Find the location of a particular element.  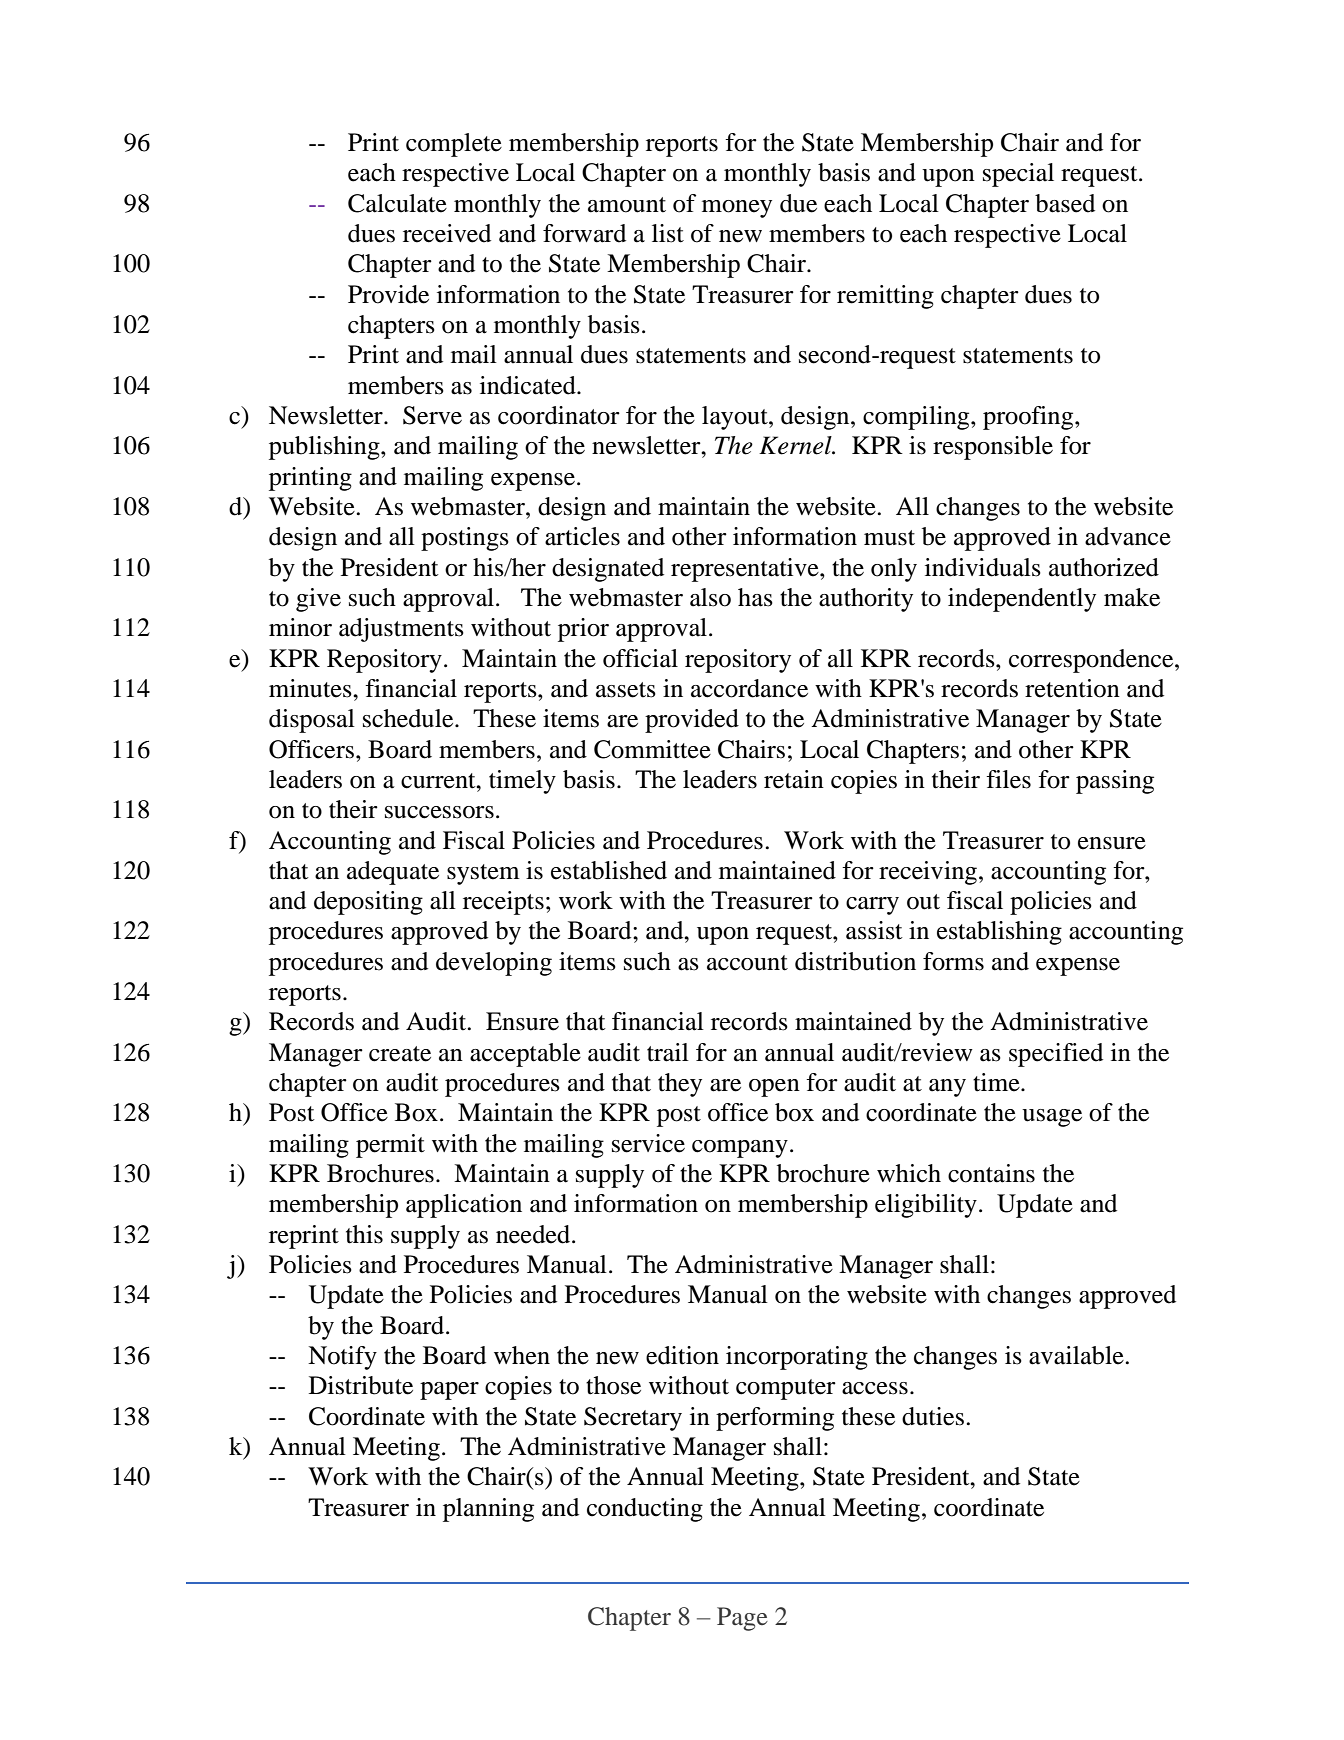

adequate is located at coordinates (393, 873).
